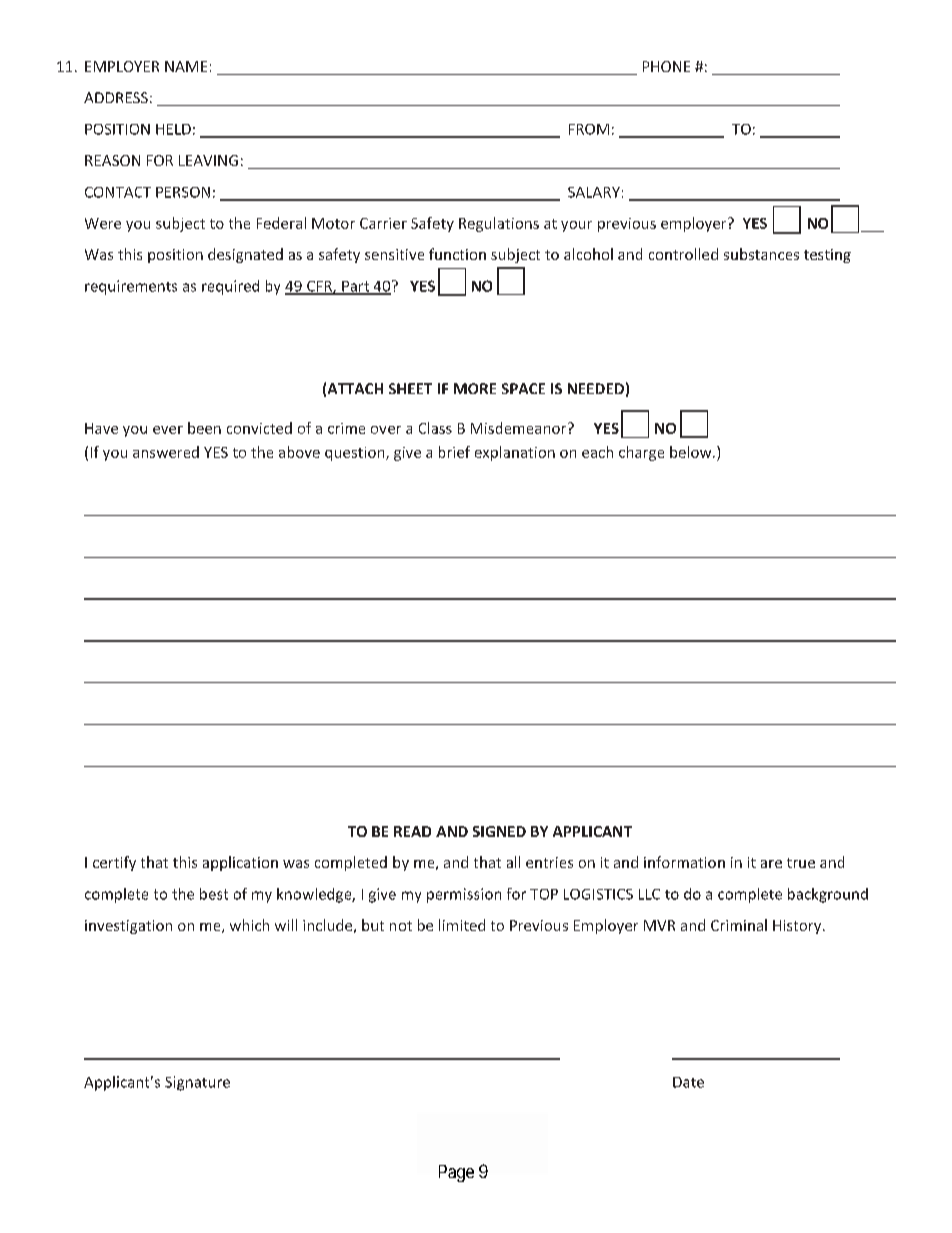 The width and height of the screenshot is (952, 1233). Describe the element at coordinates (197, 1083) in the screenshot. I see `Signature` at that location.
